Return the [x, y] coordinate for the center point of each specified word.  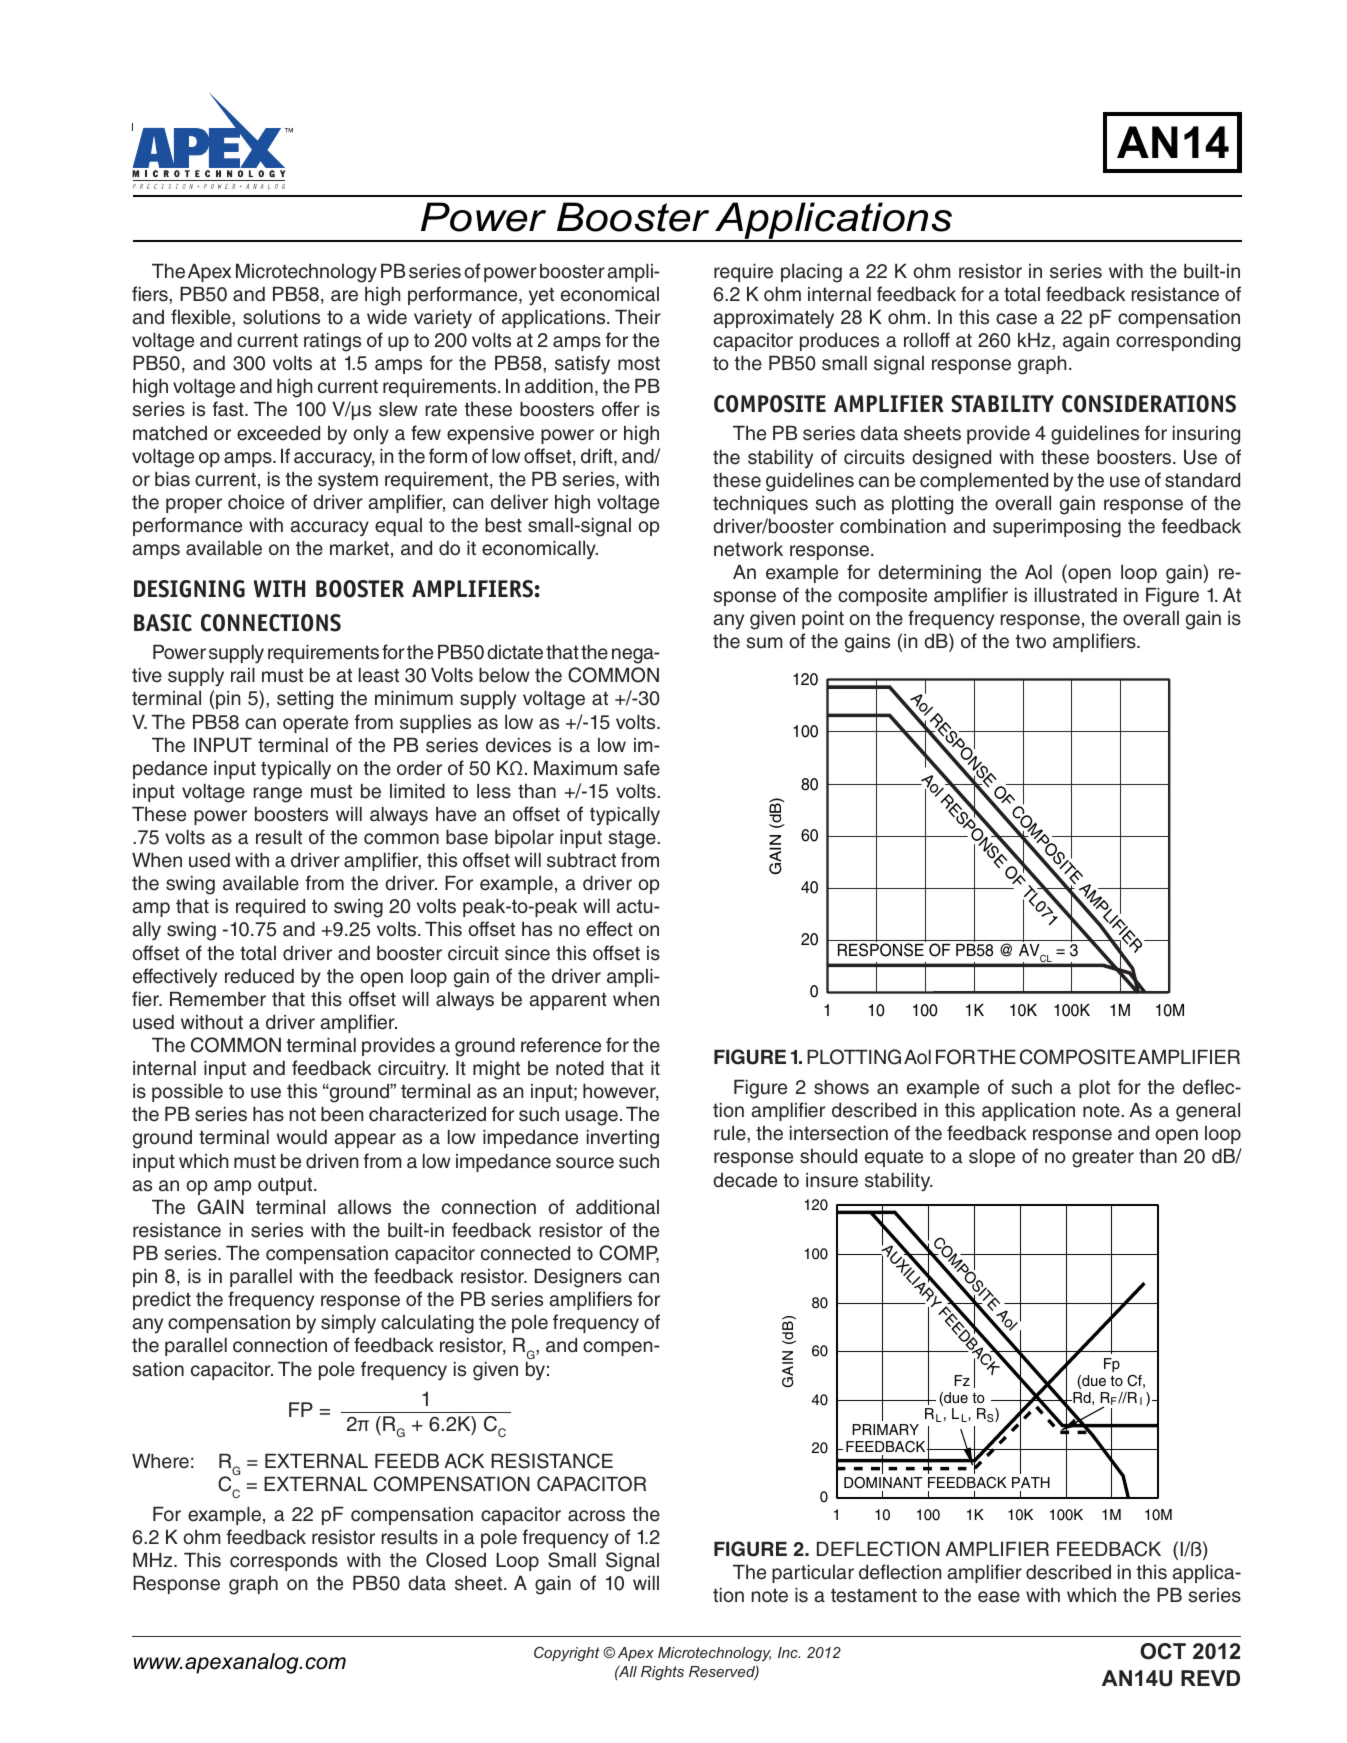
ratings [332, 342]
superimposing [1057, 528]
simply [348, 1324]
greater [1103, 1158]
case [1016, 319]
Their [638, 317]
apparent [568, 1001]
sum [764, 643]
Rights [662, 1673]
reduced [259, 976]
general [1208, 1112]
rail [243, 675]
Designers [578, 1278]
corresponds [284, 1562]
